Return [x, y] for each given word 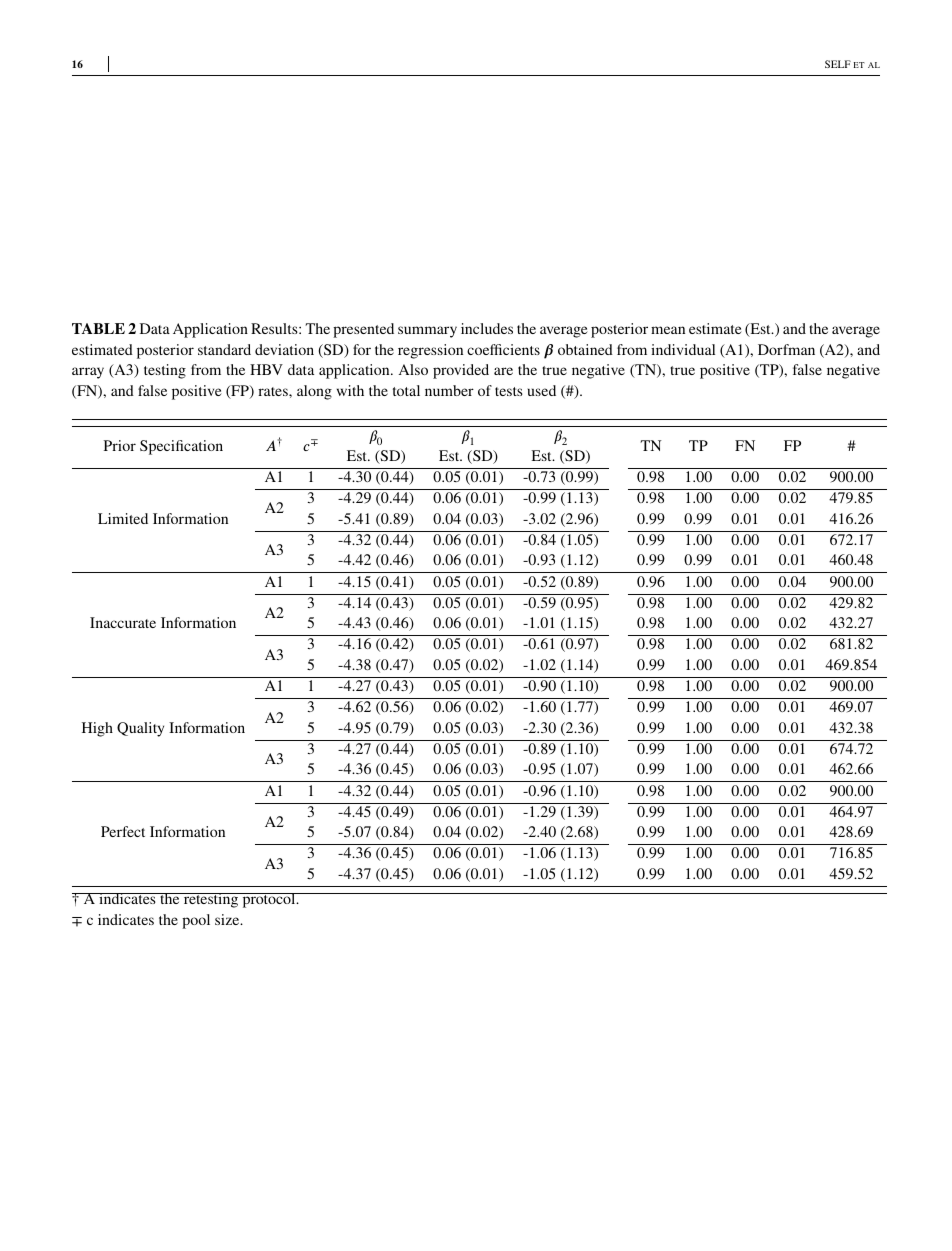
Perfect [123, 831]
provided [461, 371]
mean [668, 330]
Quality [140, 729]
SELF [838, 64]
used [542, 390]
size [228, 919]
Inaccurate [123, 622]
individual [683, 349]
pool [196, 921]
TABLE [98, 328]
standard [224, 349]
